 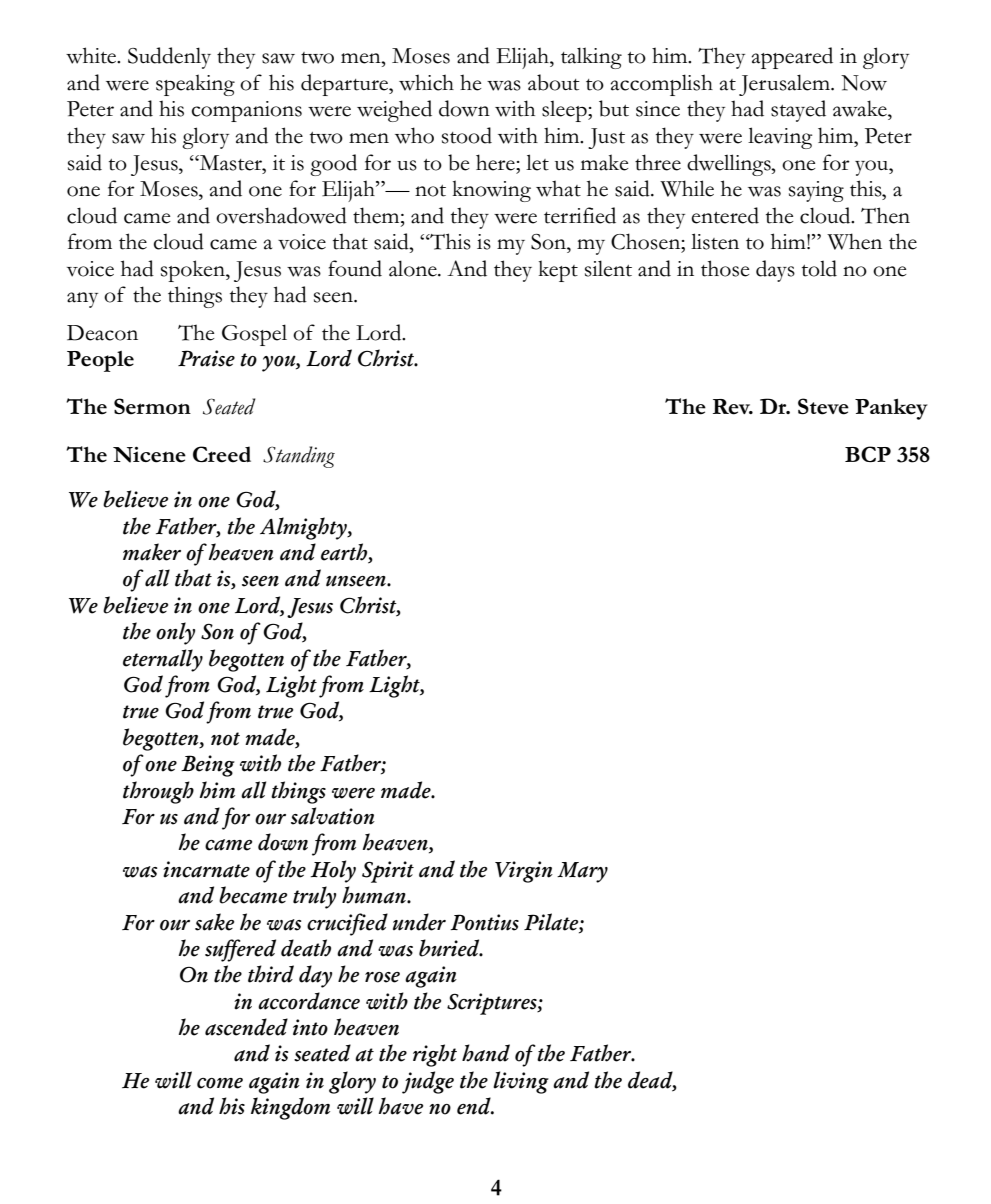 I want to click on Mary, so click(x=582, y=872).
